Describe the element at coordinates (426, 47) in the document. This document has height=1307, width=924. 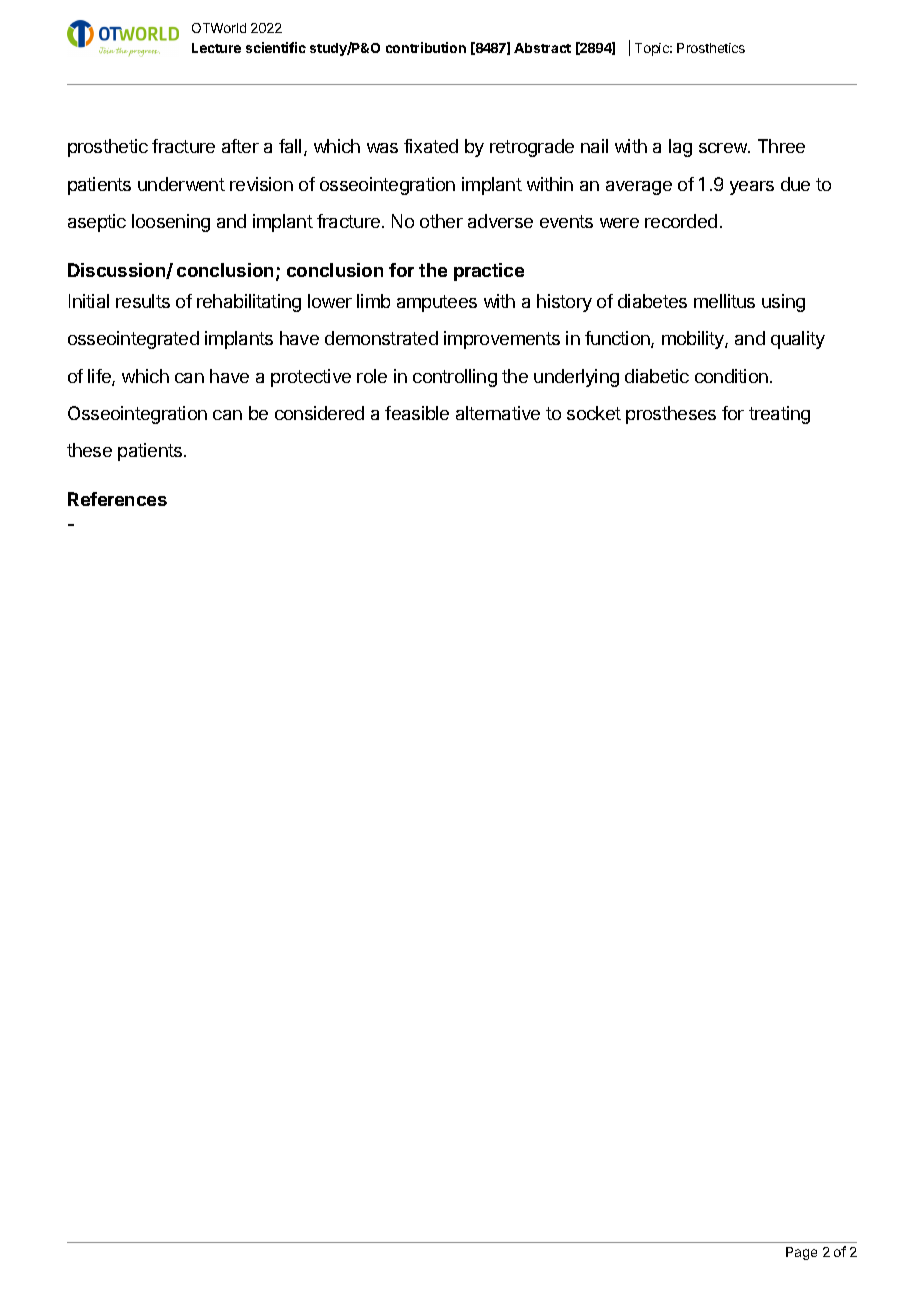
I see `contribution` at that location.
